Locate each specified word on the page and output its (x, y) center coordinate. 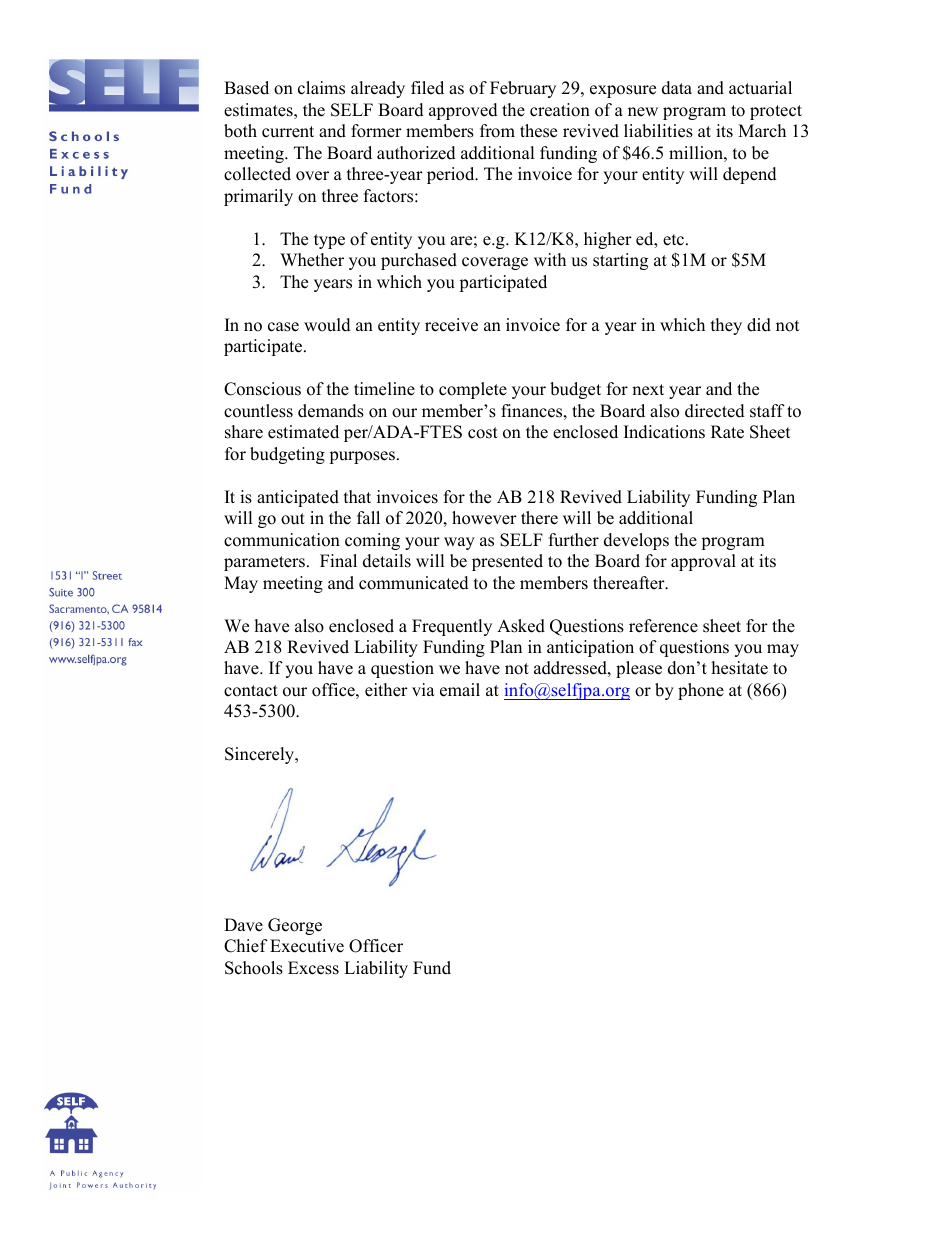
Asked (521, 626)
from (497, 131)
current (288, 132)
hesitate (740, 668)
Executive (307, 946)
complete (473, 390)
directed (715, 411)
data (677, 88)
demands (331, 411)
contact (251, 691)
